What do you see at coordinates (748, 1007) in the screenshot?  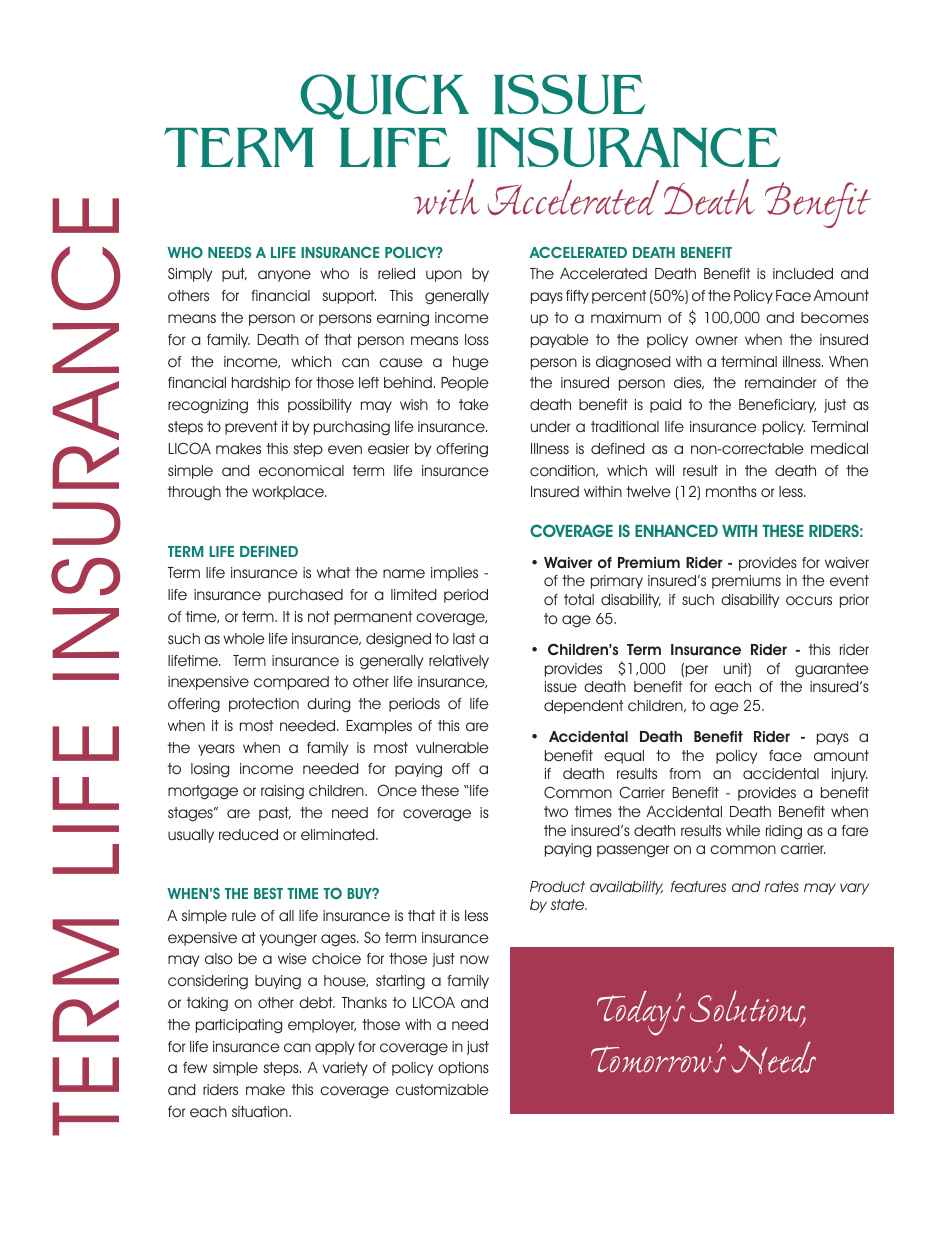 I see `Solutions` at bounding box center [748, 1007].
